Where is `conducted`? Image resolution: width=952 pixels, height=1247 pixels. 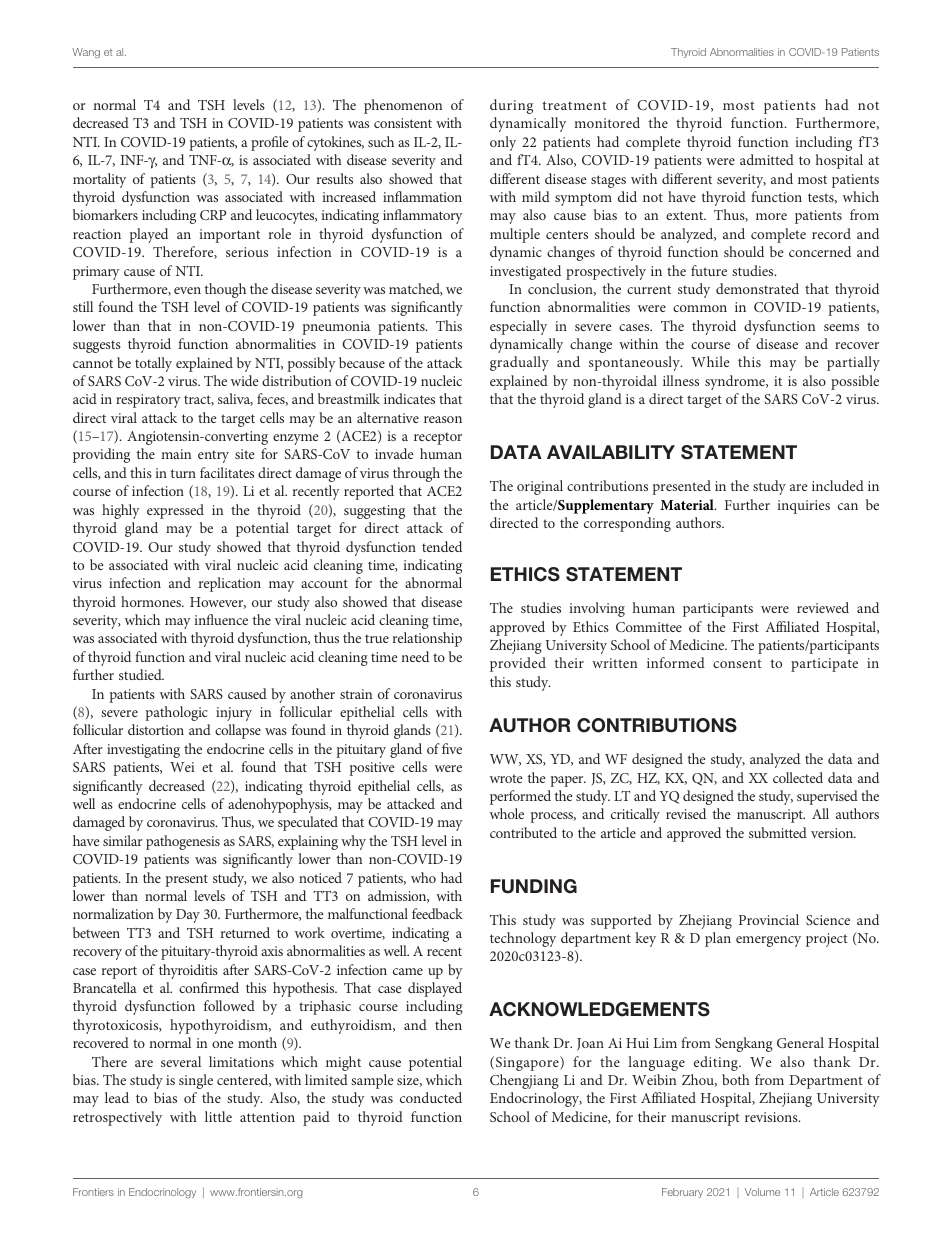 conducted is located at coordinates (431, 1097).
